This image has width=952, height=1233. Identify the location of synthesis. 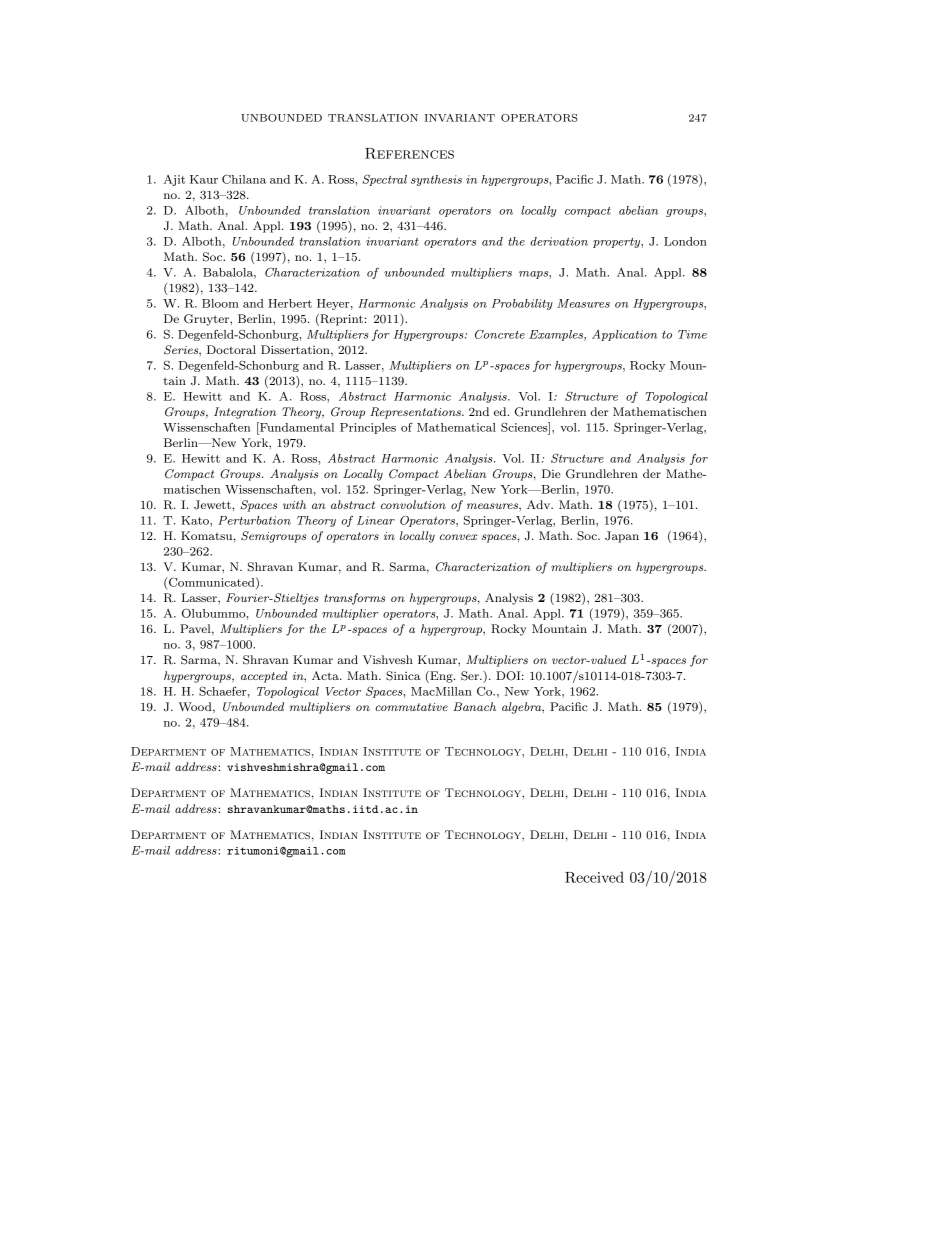
(436, 180).
